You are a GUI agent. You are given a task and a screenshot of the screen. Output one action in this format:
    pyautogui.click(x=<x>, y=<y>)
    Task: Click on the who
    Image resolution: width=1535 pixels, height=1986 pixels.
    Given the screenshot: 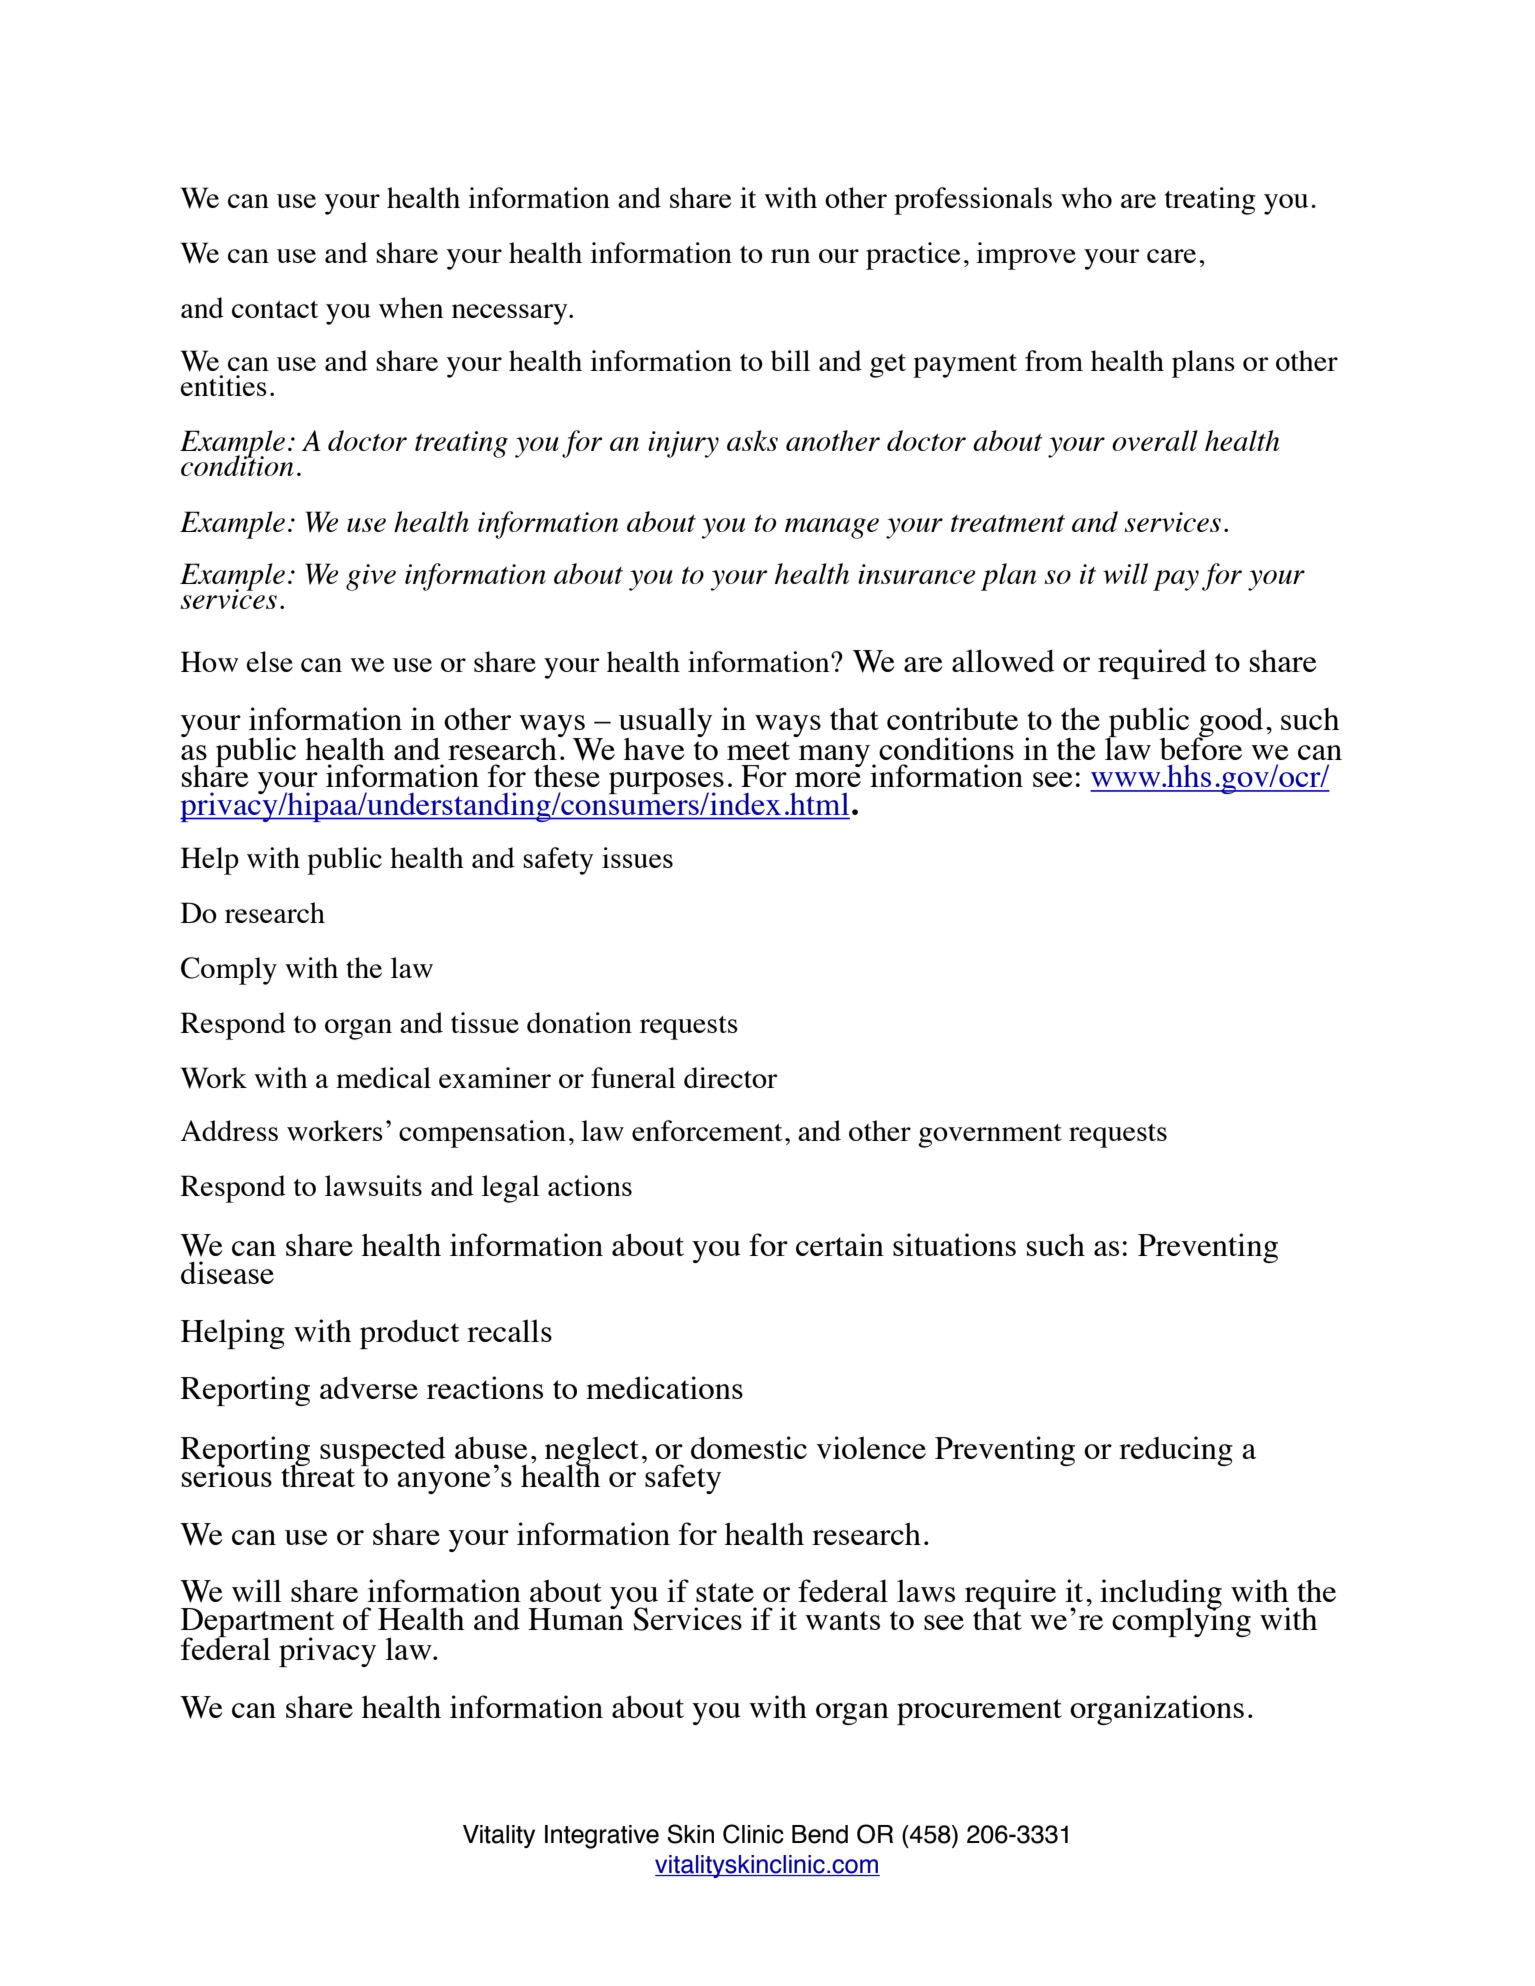 What is the action you would take?
    pyautogui.click(x=1086, y=197)
